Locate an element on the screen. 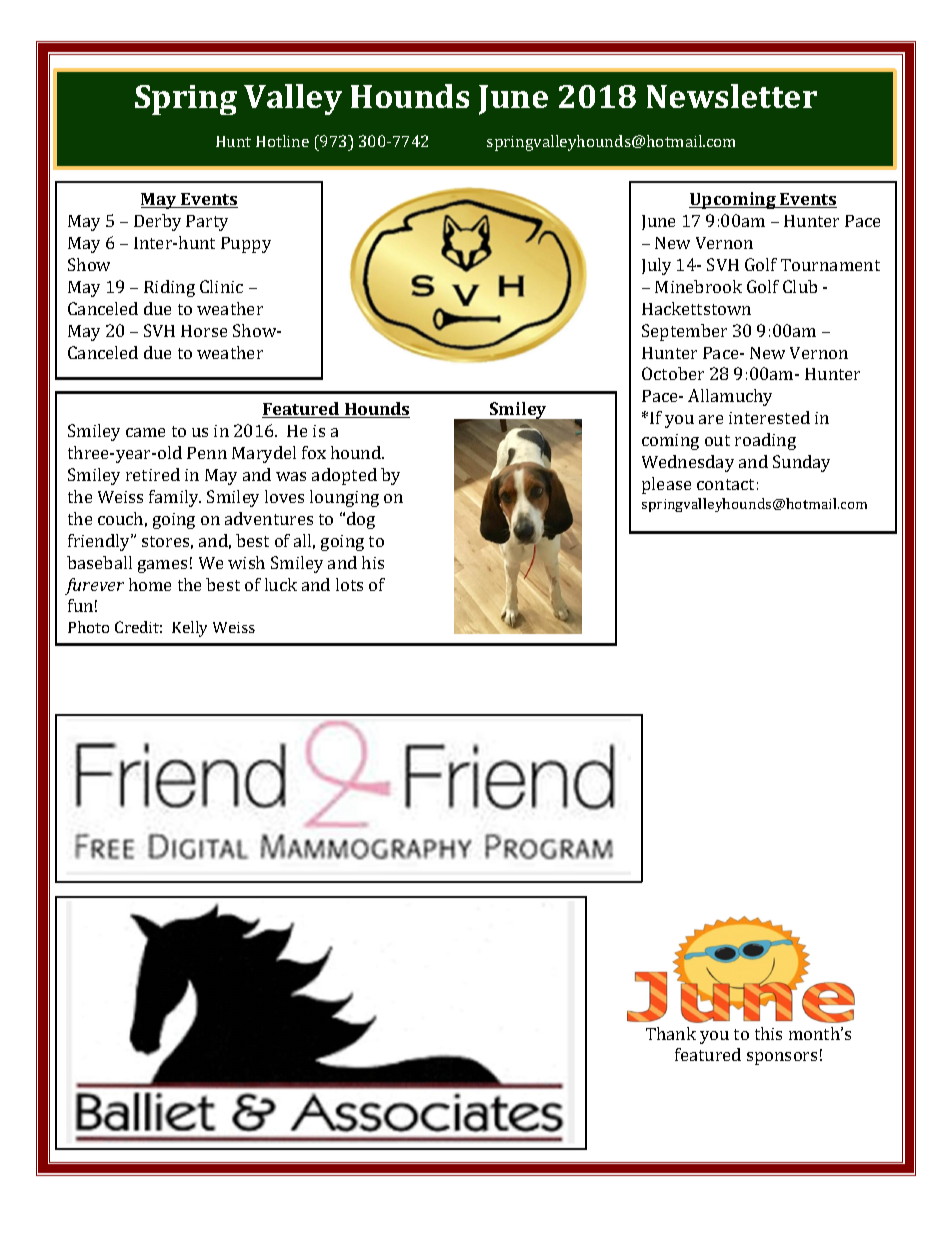 The height and width of the screenshot is (1233, 952). Thank is located at coordinates (671, 1033).
